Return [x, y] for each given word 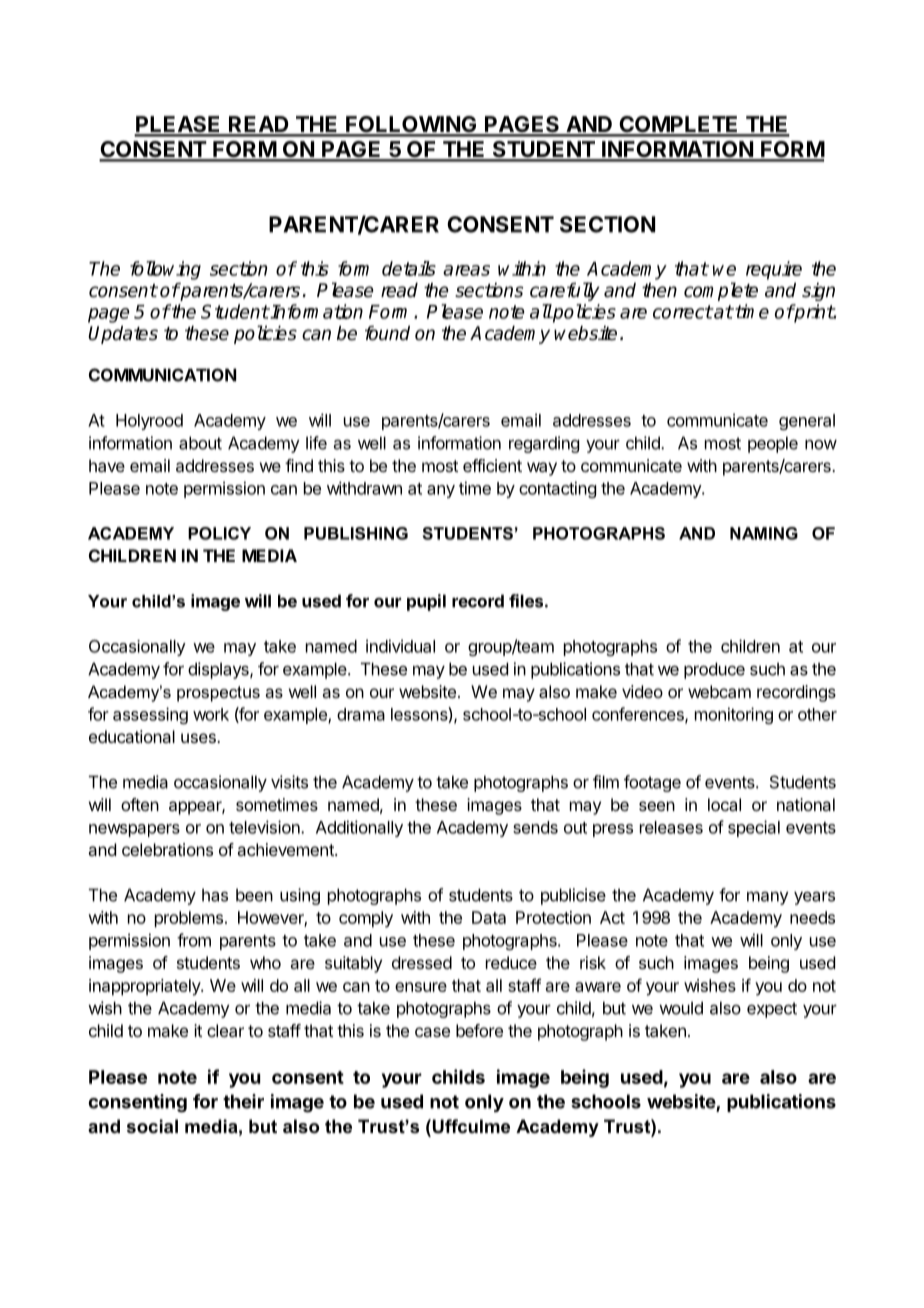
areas [466, 270]
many [768, 898]
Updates [123, 335]
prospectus [218, 694]
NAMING [764, 533]
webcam [719, 691]
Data [489, 917]
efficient [492, 465]
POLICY [219, 533]
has [215, 895]
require [774, 270]
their [243, 1101]
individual [400, 646]
